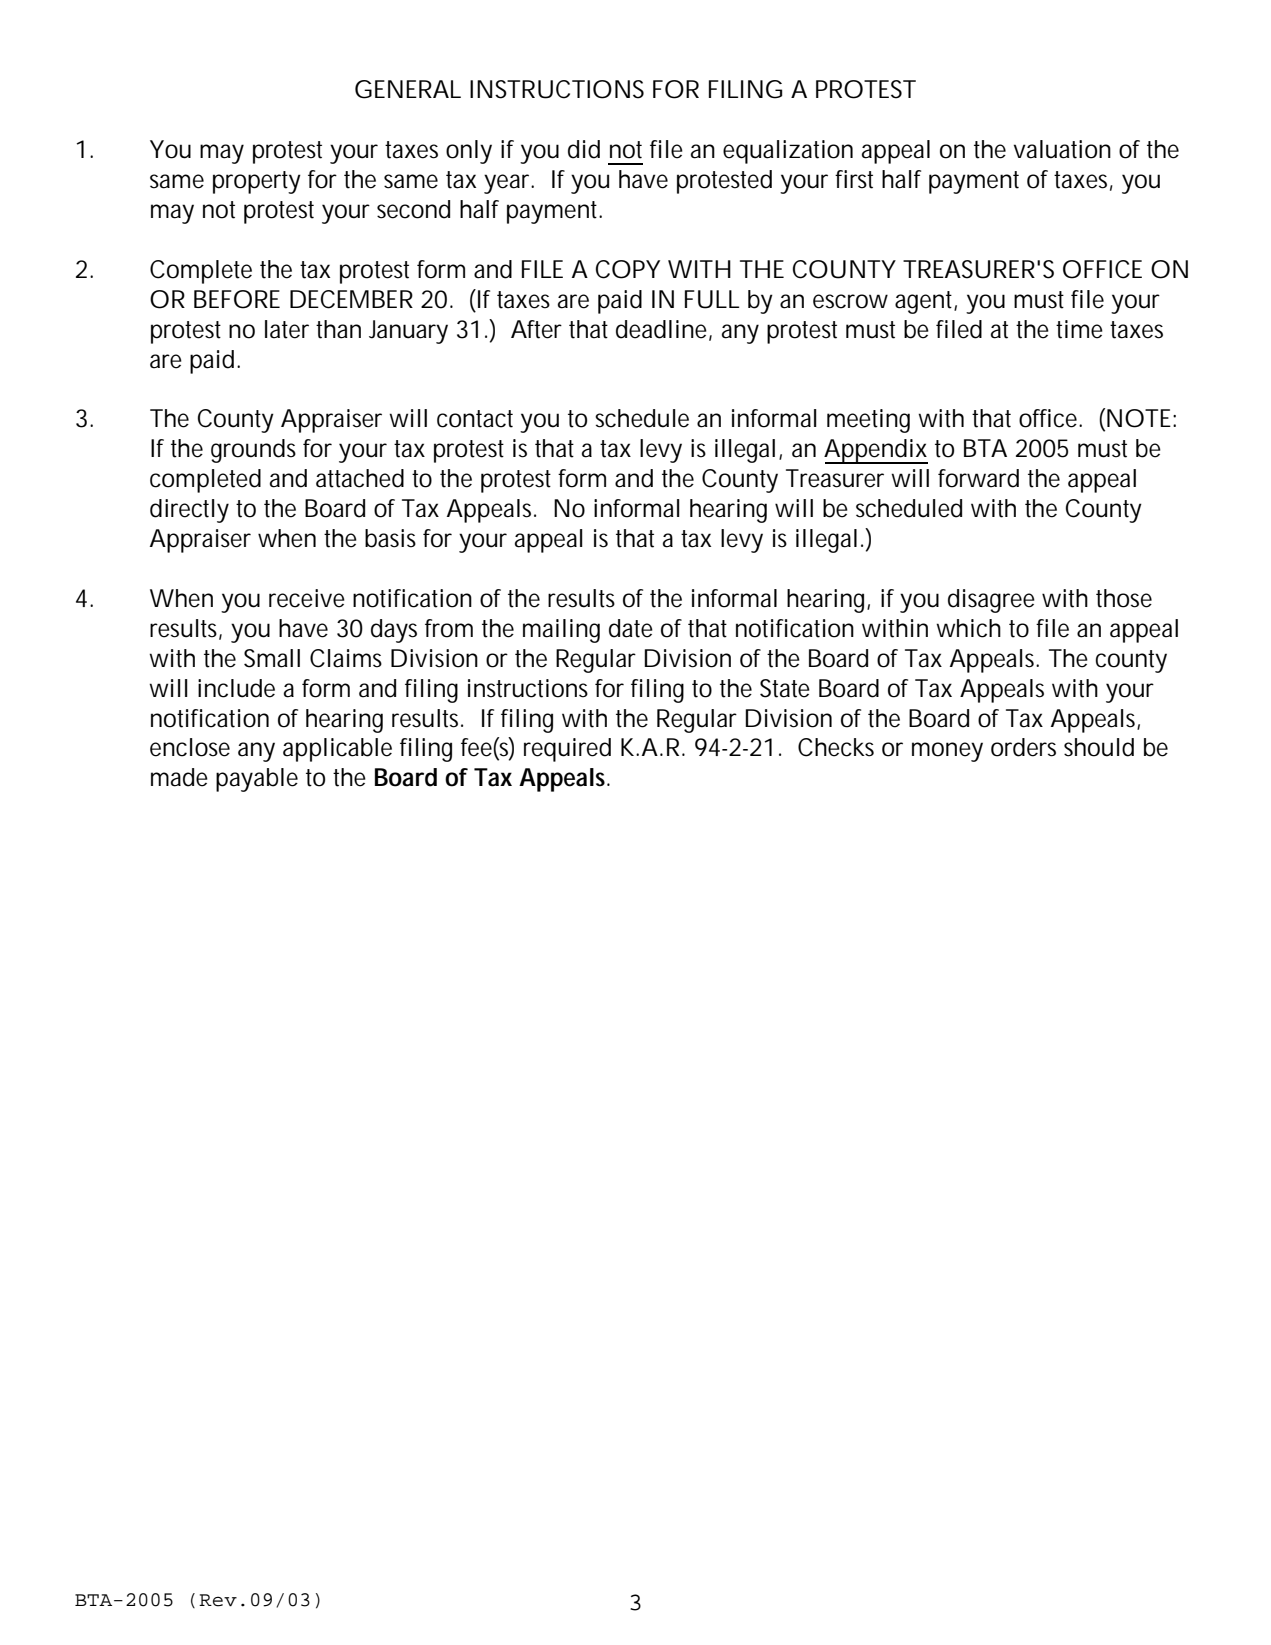  What do you see at coordinates (1062, 149) in the image?
I see `valuation` at bounding box center [1062, 149].
